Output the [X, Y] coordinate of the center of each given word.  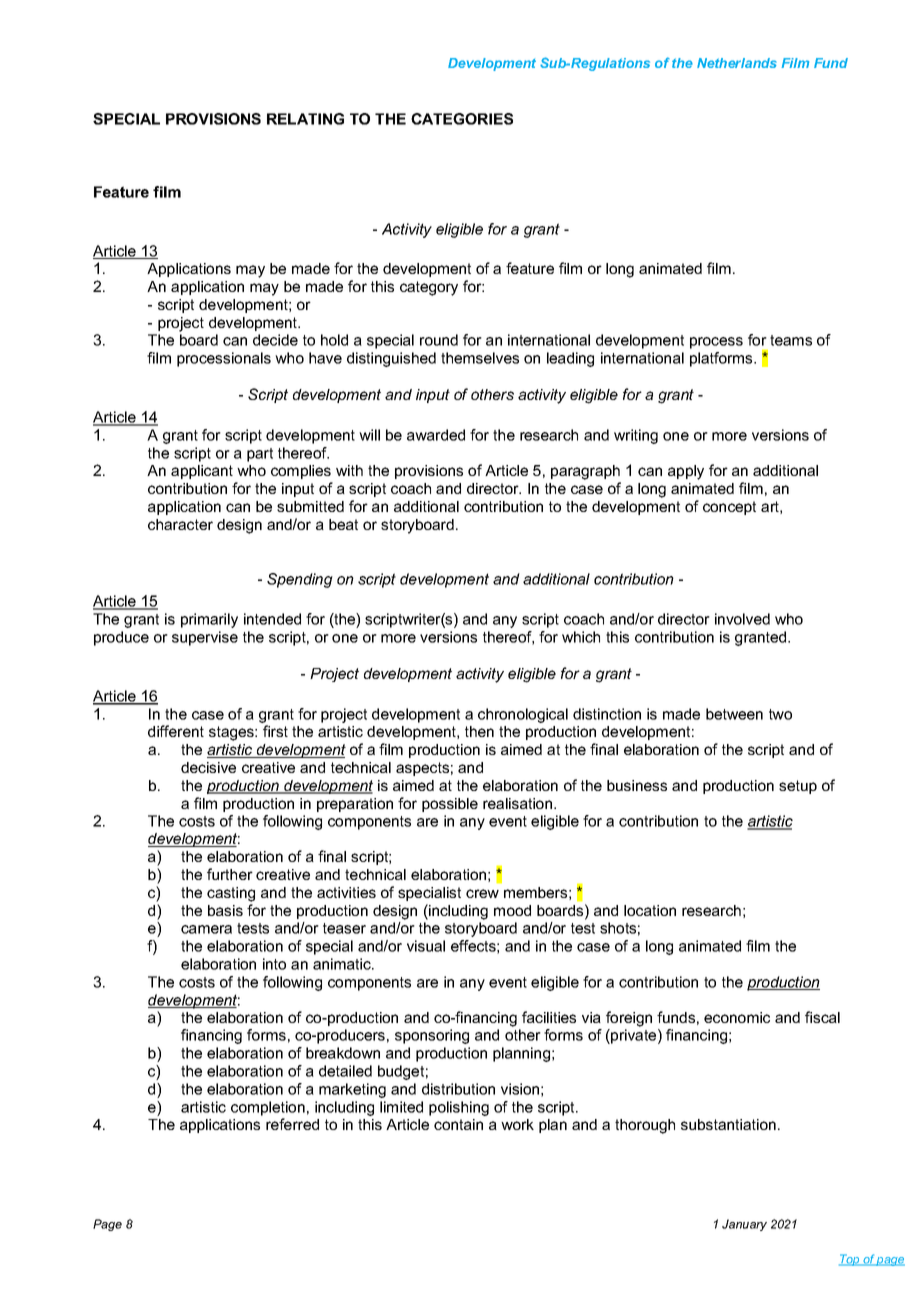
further [230, 874]
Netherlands [737, 63]
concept [729, 508]
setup [798, 787]
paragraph [585, 472]
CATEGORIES [462, 119]
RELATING [305, 119]
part [260, 455]
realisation [519, 803]
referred [292, 1124]
